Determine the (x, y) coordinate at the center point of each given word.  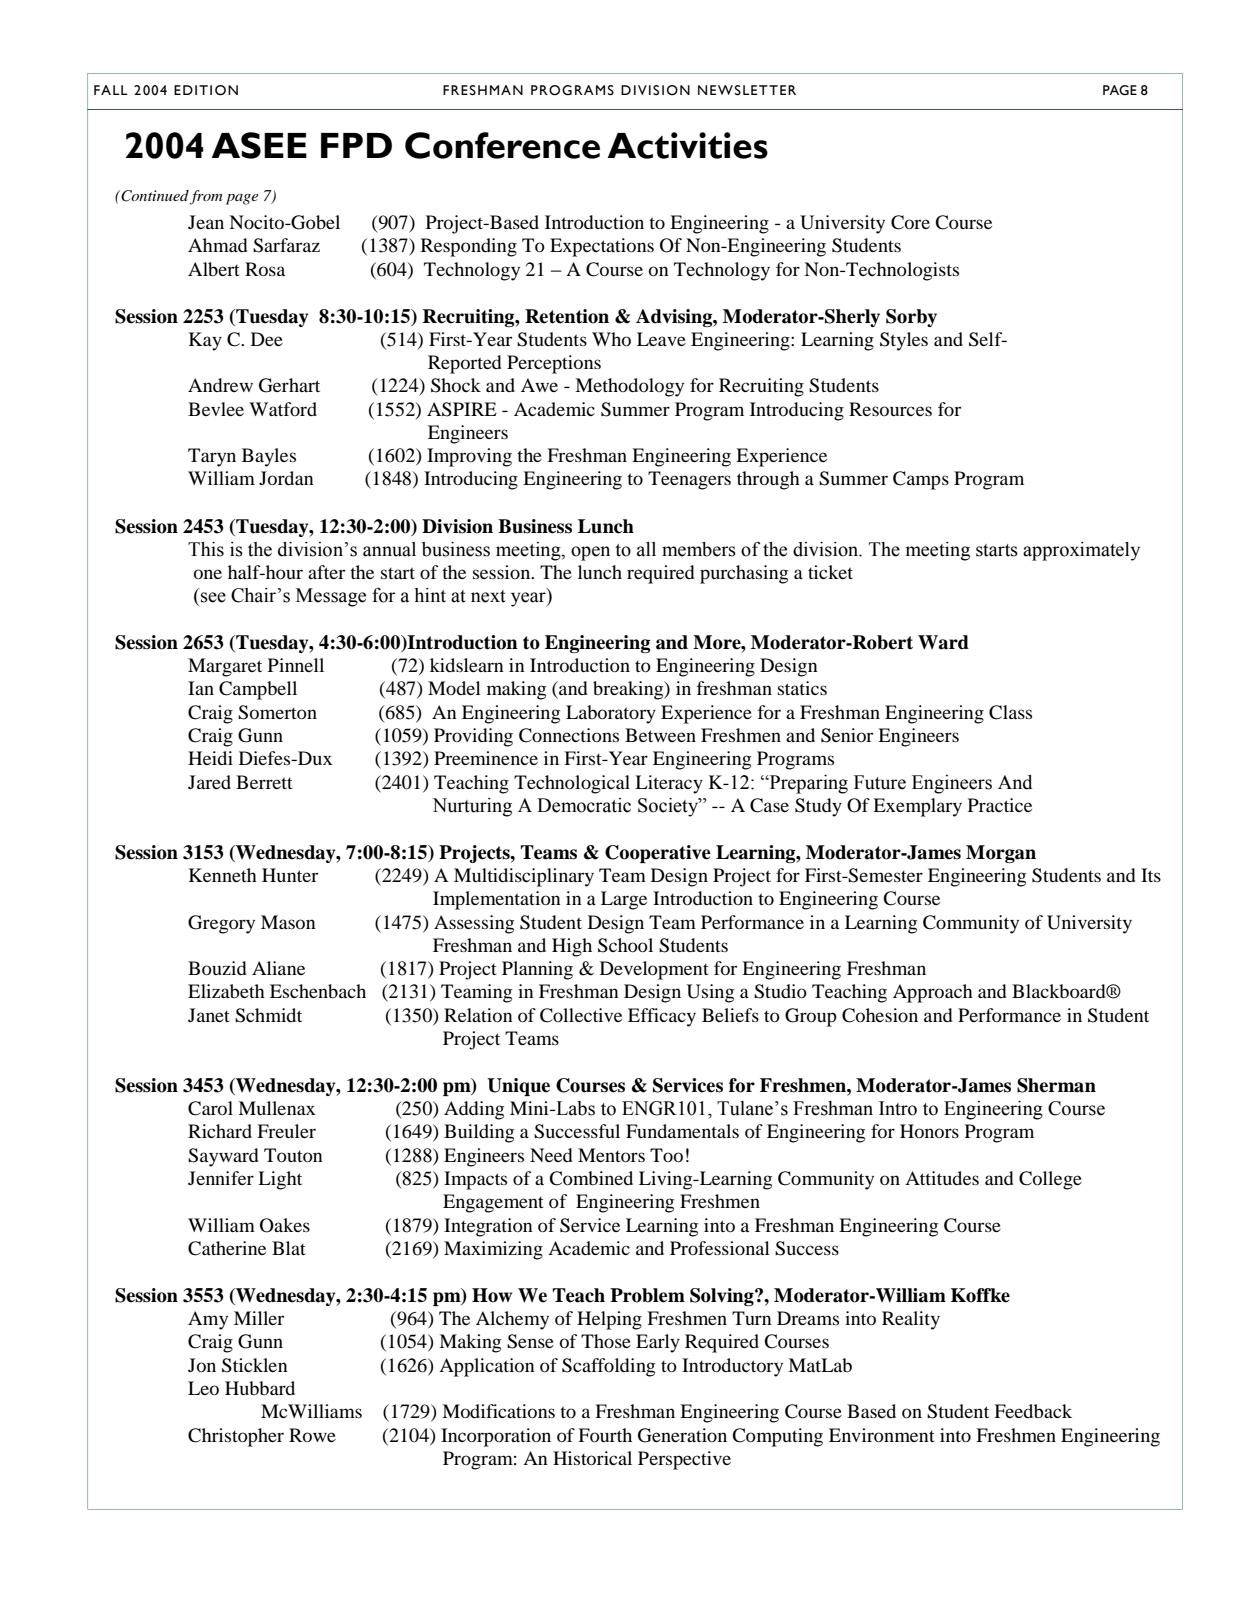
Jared (209, 782)
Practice (1000, 805)
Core (910, 222)
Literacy (669, 784)
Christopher (236, 1437)
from (206, 197)
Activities (688, 145)
